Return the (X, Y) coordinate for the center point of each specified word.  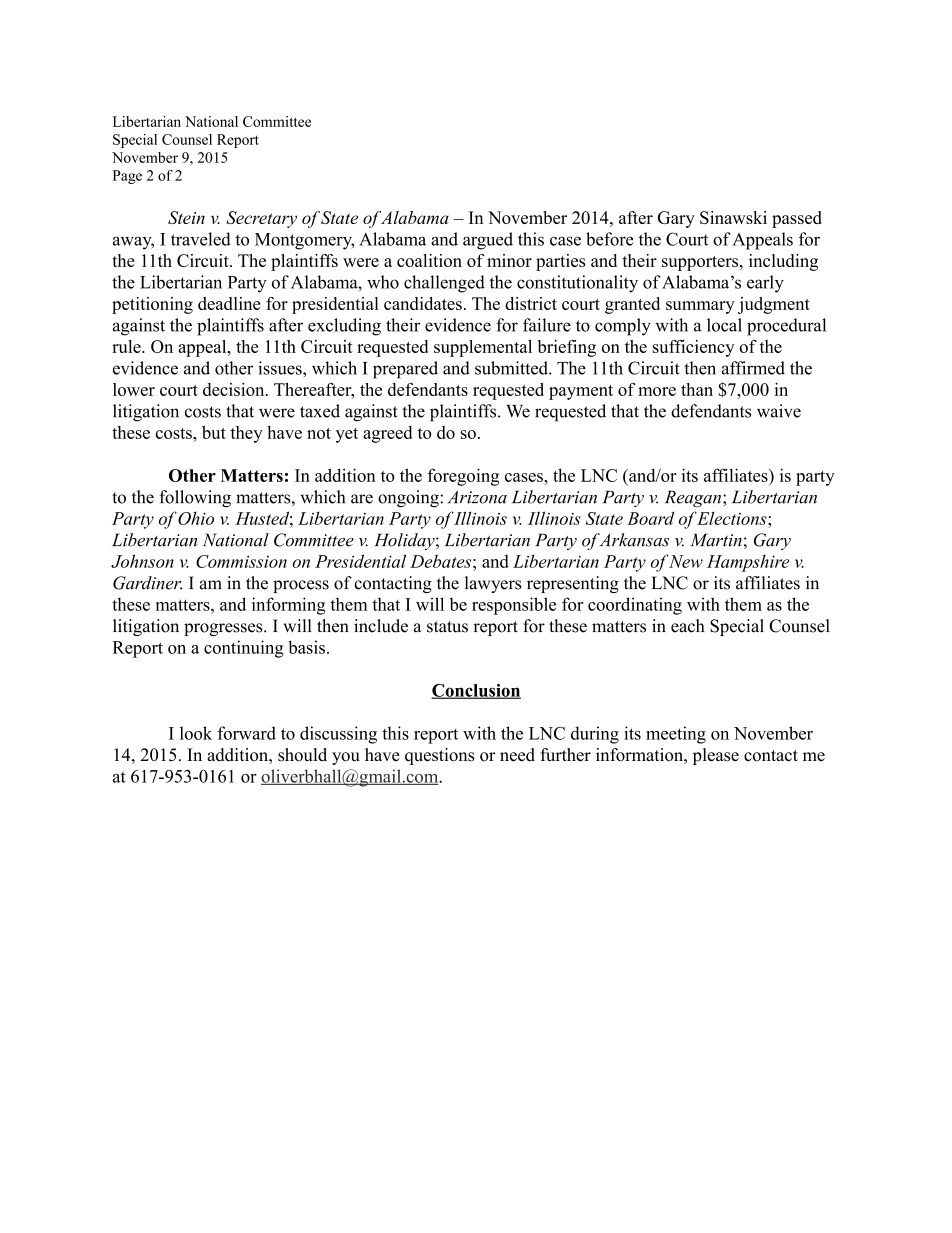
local (724, 325)
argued (488, 241)
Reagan (694, 498)
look (196, 733)
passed (797, 219)
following (195, 498)
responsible (514, 606)
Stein (186, 217)
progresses (224, 629)
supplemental (483, 348)
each (688, 626)
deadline (229, 303)
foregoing (463, 477)
